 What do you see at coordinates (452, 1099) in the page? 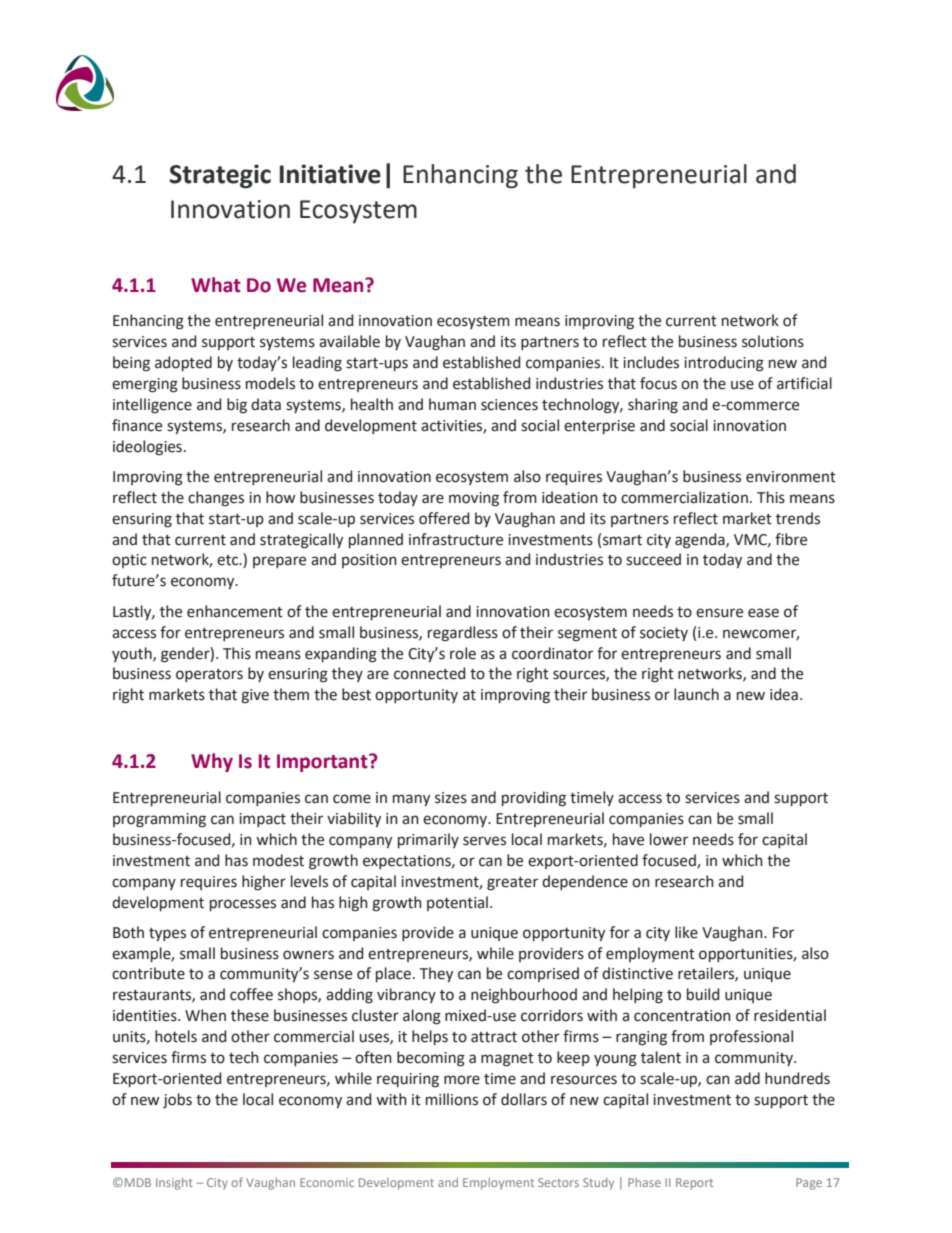
I see `millions` at bounding box center [452, 1099].
